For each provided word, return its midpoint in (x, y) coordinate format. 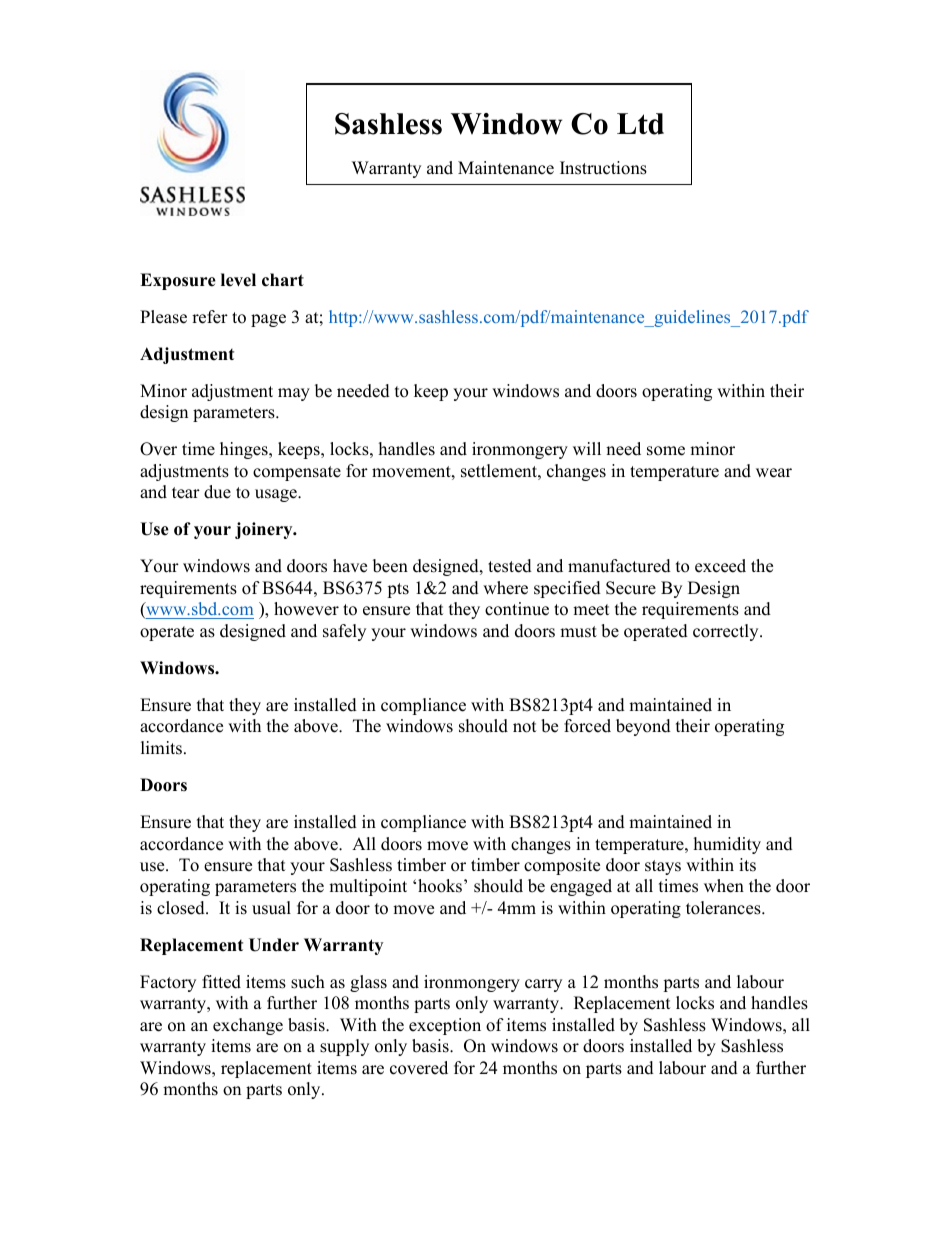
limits (163, 748)
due (217, 492)
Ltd (640, 124)
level (238, 280)
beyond (643, 727)
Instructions (603, 168)
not (525, 727)
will (587, 448)
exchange (248, 1026)
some (666, 451)
